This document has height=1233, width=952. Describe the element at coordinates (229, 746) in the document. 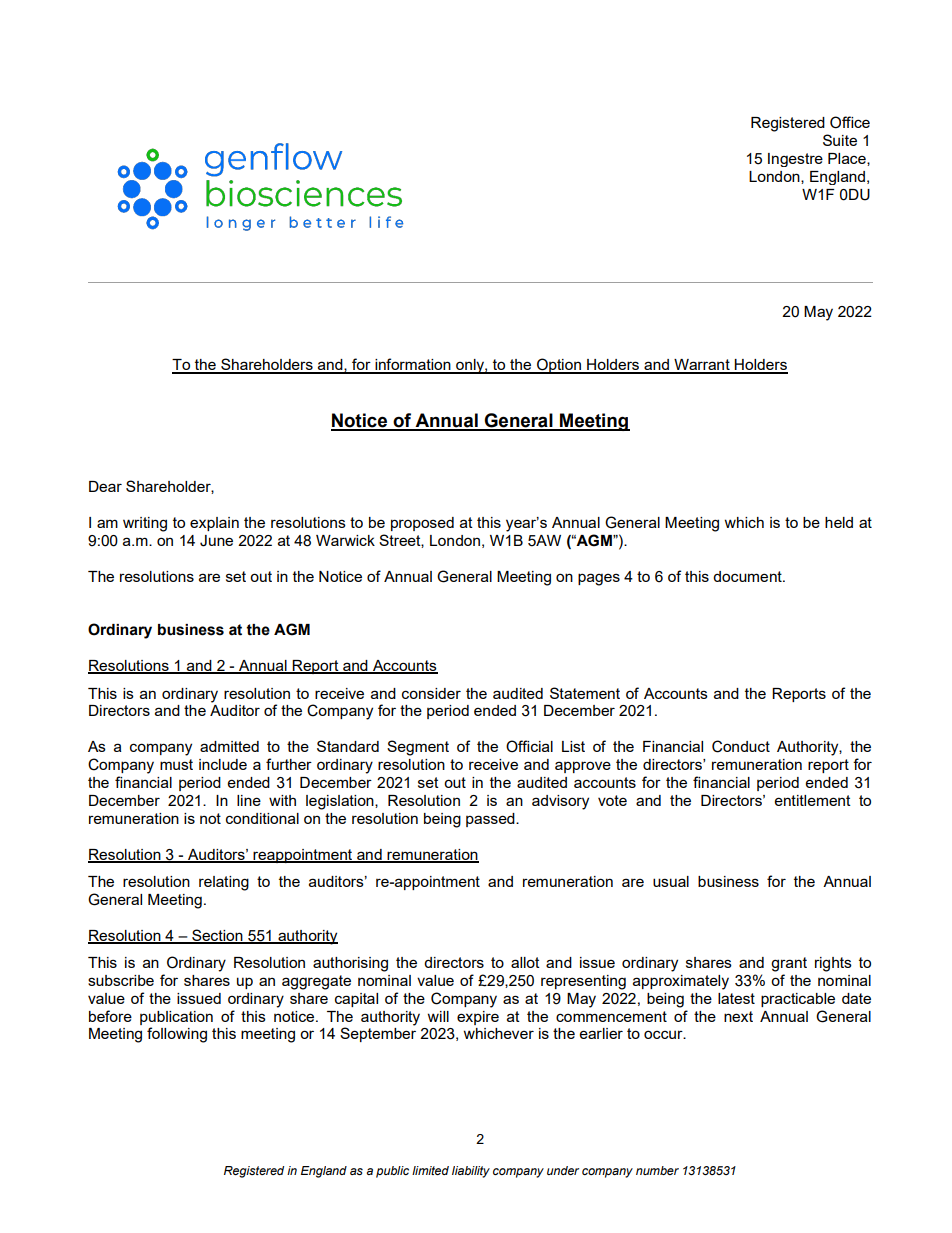

I see `admitted` at that location.
